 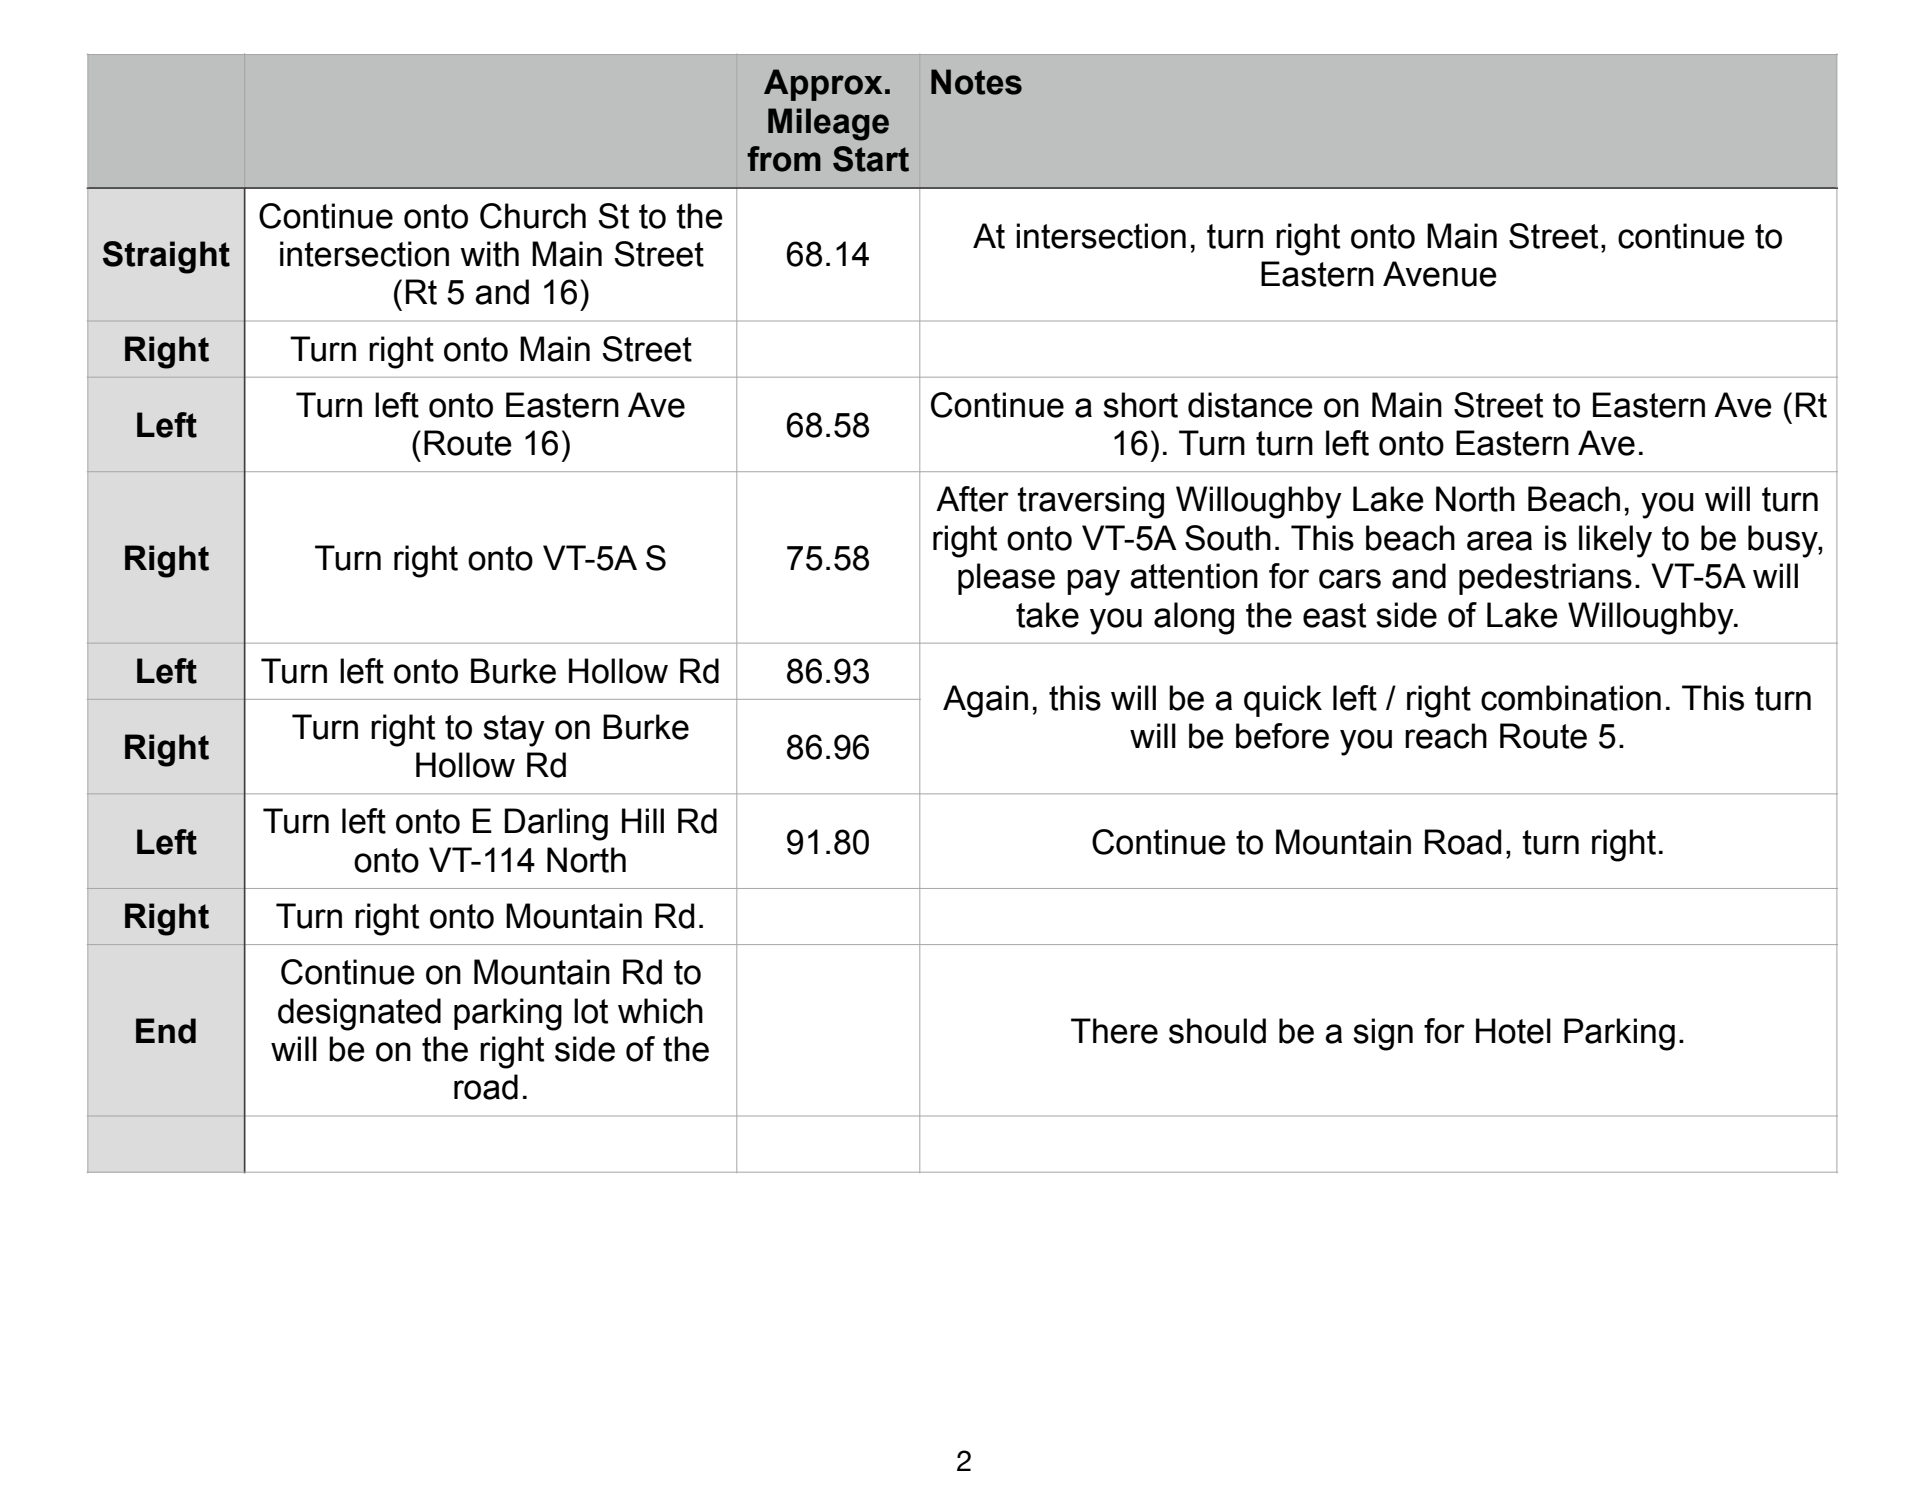 I want to click on Notes, so click(x=976, y=82).
